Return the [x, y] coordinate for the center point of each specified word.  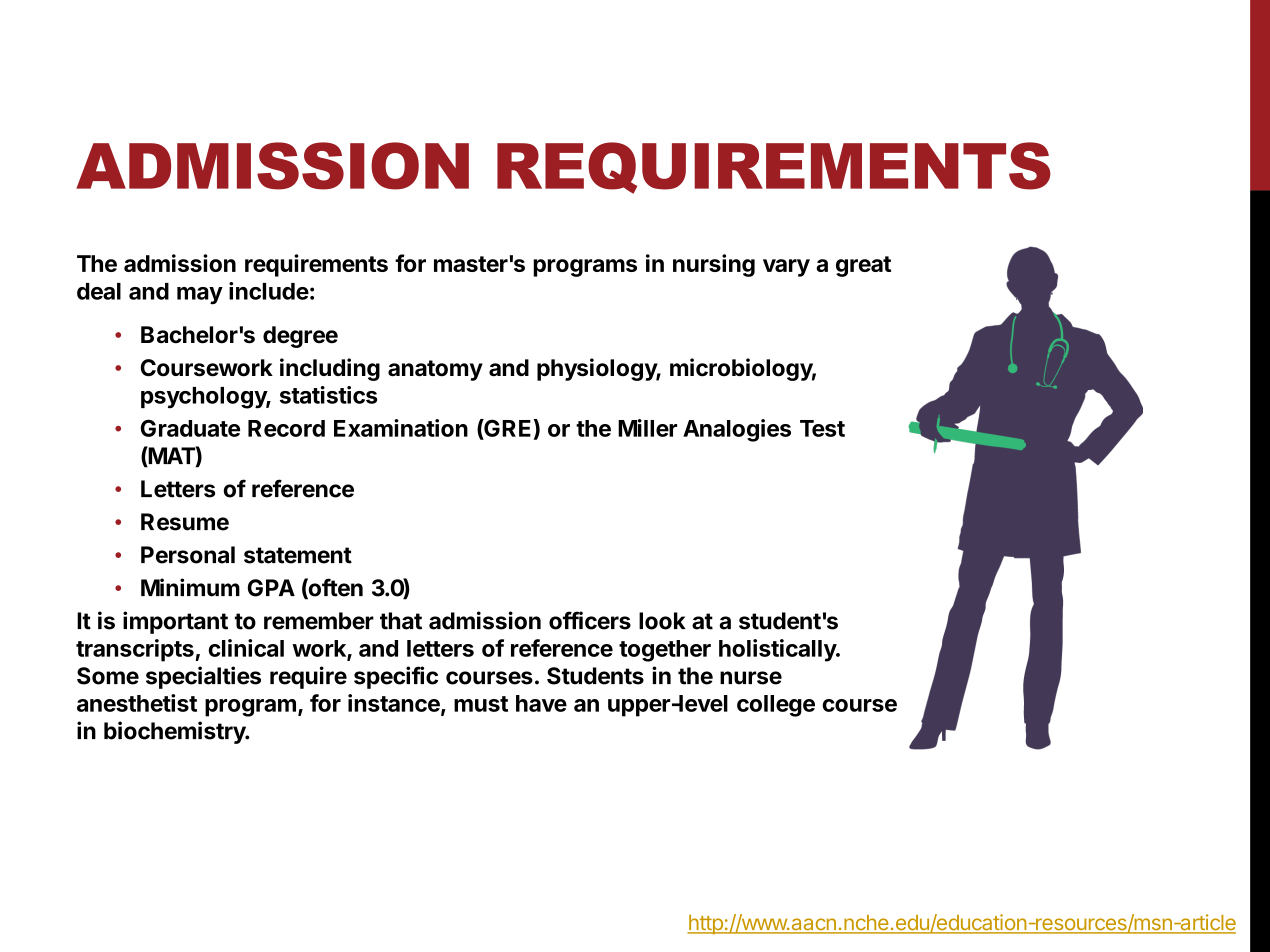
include [269, 291]
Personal [188, 555]
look [662, 621]
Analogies [737, 430]
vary [786, 268]
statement [298, 555]
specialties [203, 677]
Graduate [190, 428]
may [200, 296]
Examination [401, 428]
